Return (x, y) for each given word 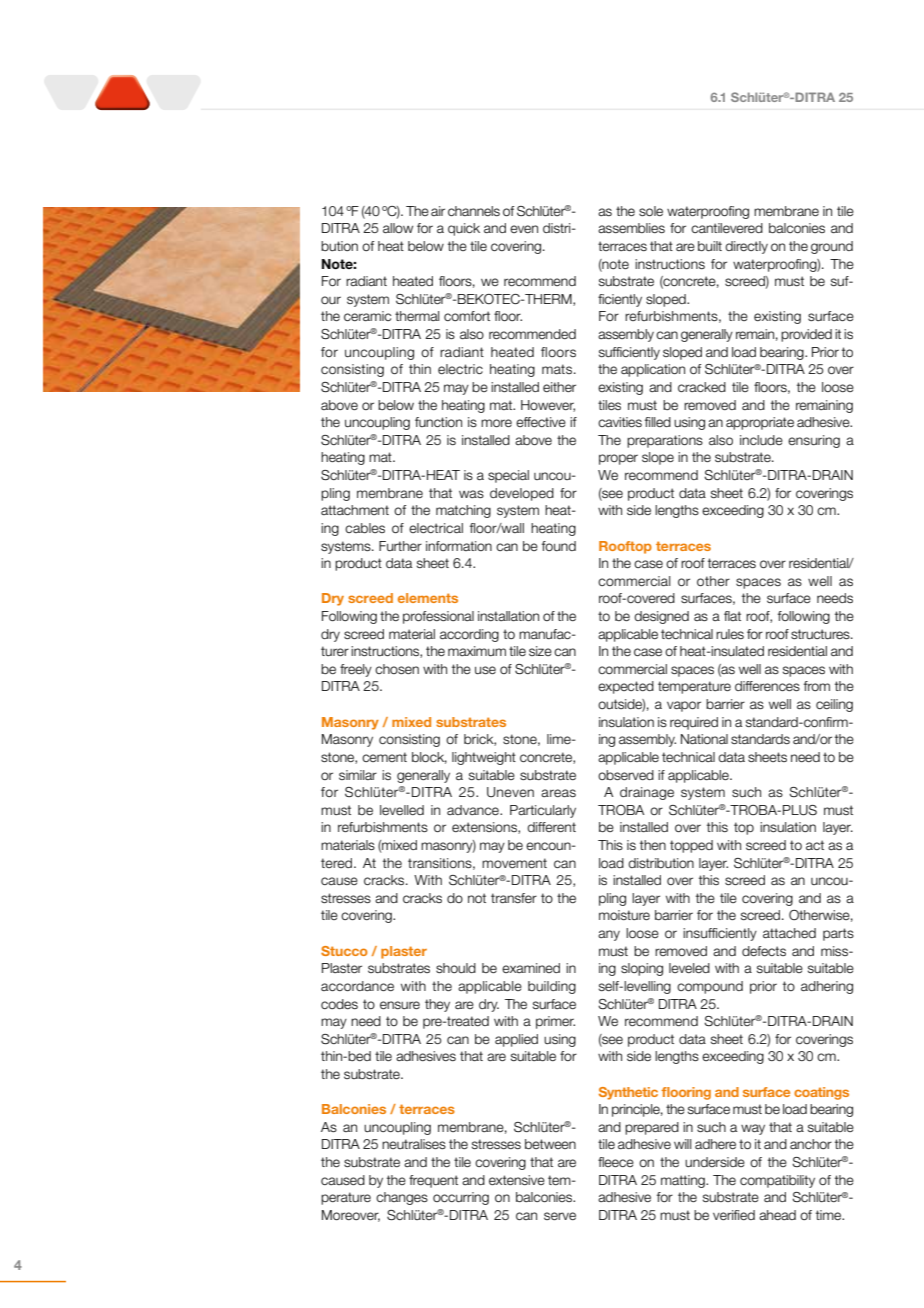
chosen (397, 669)
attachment (355, 510)
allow (398, 228)
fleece (616, 1162)
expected (626, 687)
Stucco (344, 951)
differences (767, 686)
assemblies (631, 228)
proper (618, 459)
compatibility (777, 1181)
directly (746, 247)
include (761, 440)
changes (402, 1198)
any (609, 935)
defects (764, 951)
